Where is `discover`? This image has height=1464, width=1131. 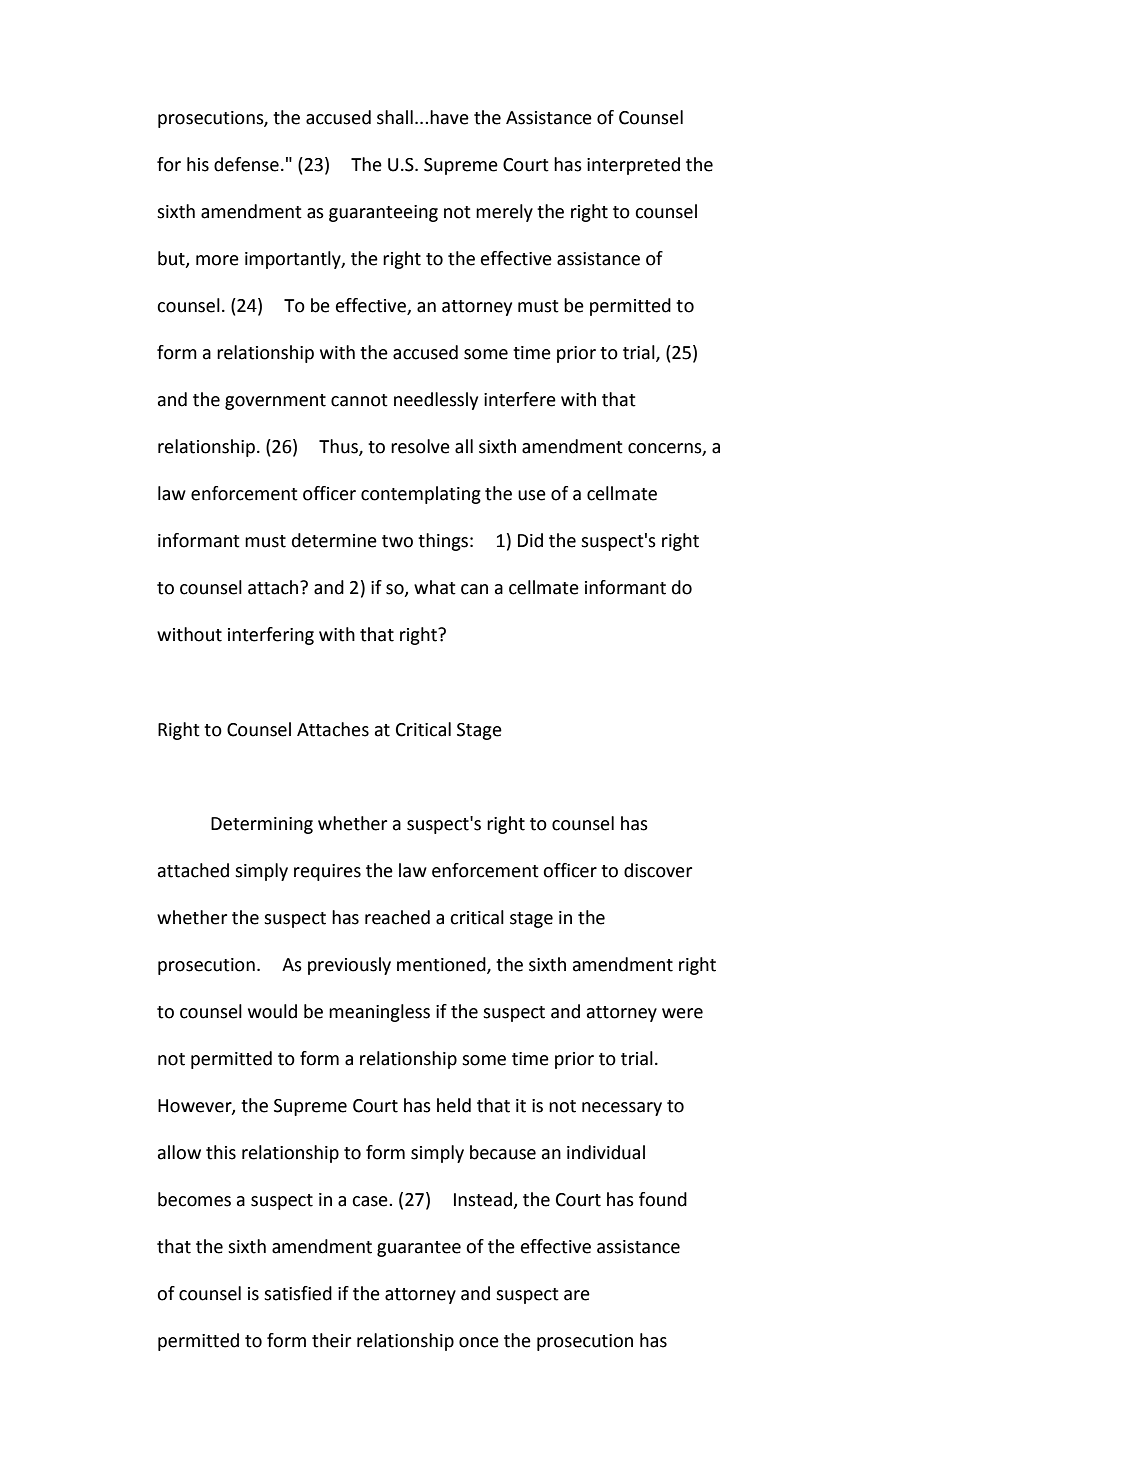
discover is located at coordinates (658, 870).
